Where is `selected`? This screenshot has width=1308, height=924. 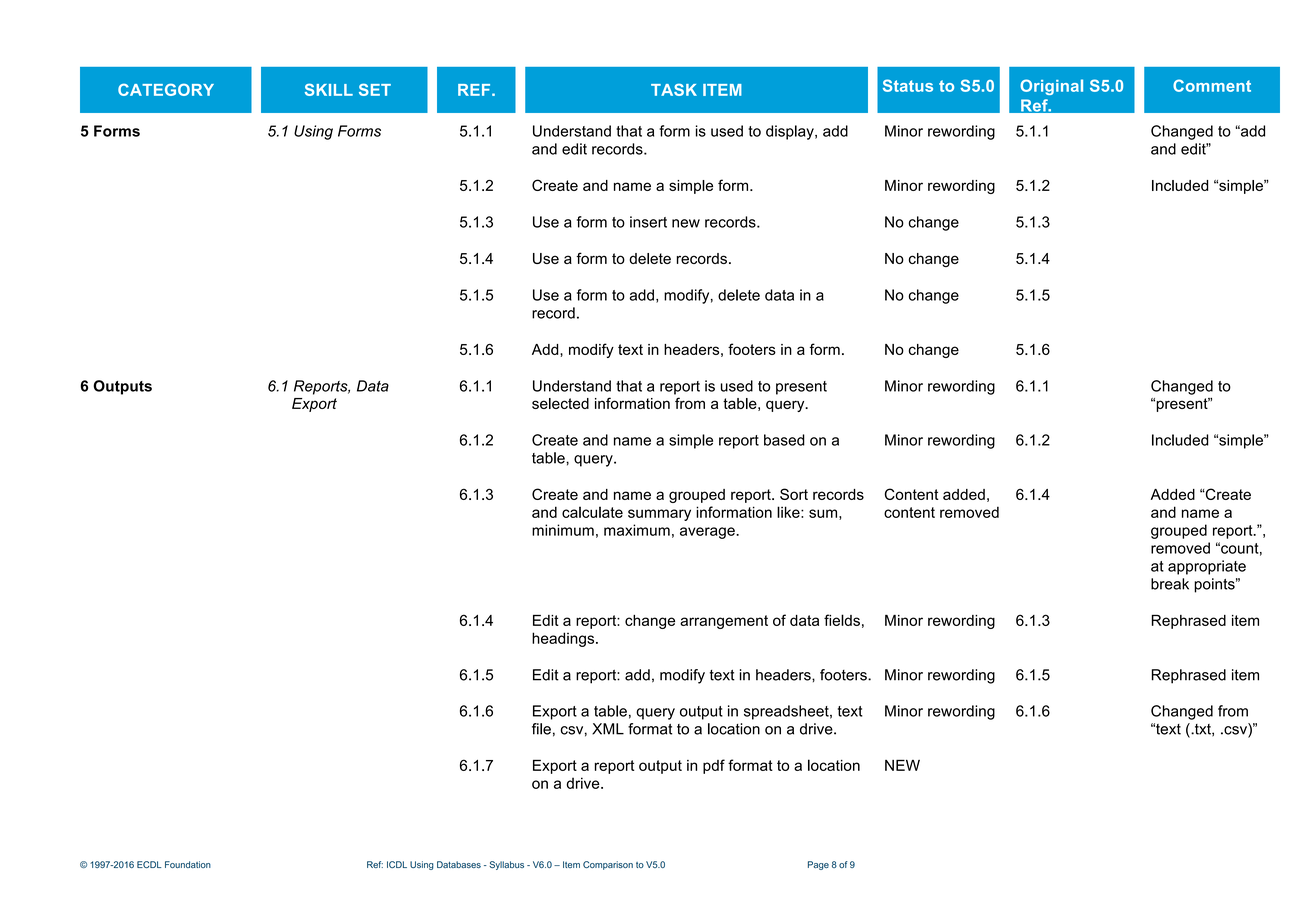 selected is located at coordinates (560, 403).
